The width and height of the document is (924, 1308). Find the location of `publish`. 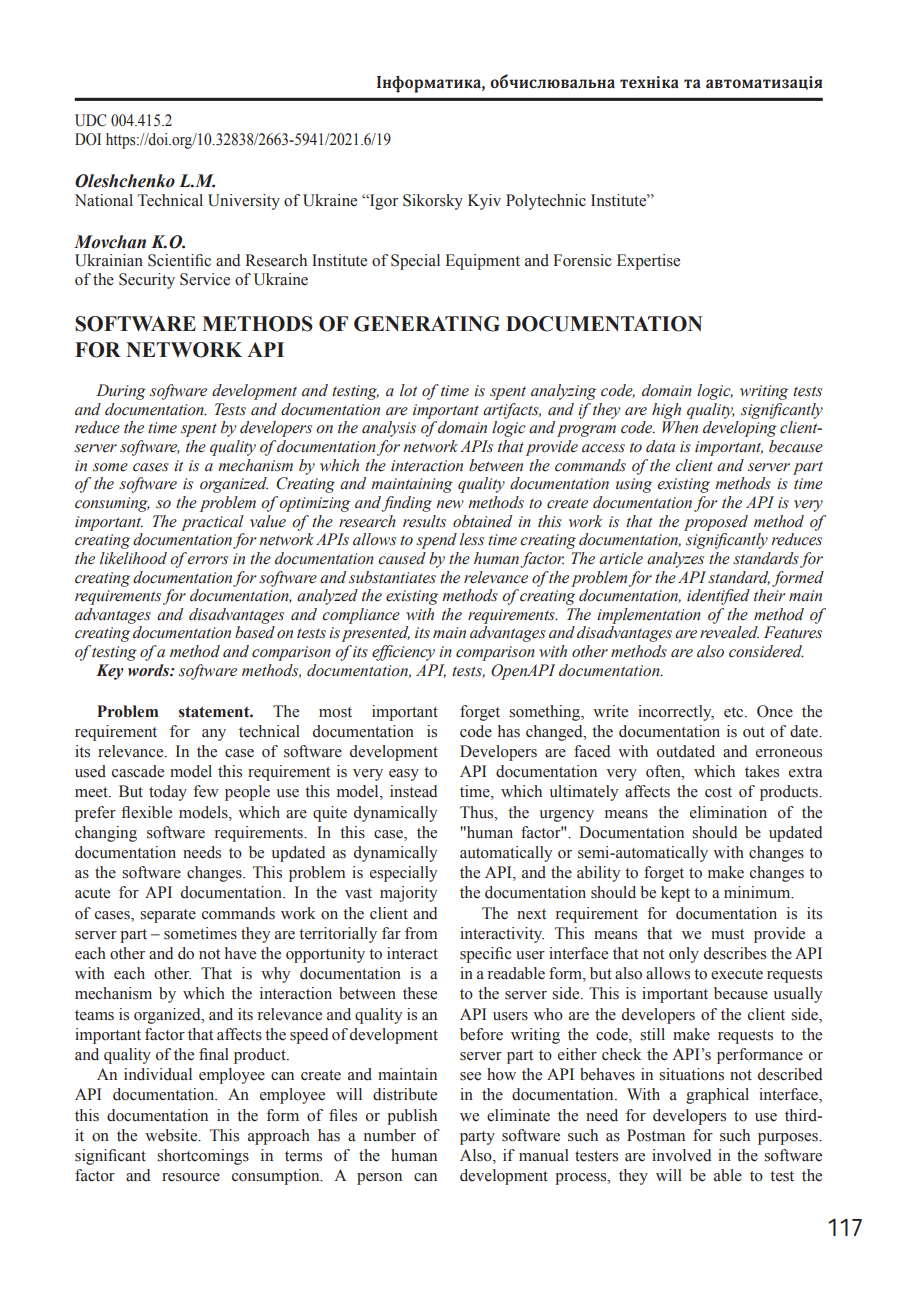

publish is located at coordinates (412, 1117).
